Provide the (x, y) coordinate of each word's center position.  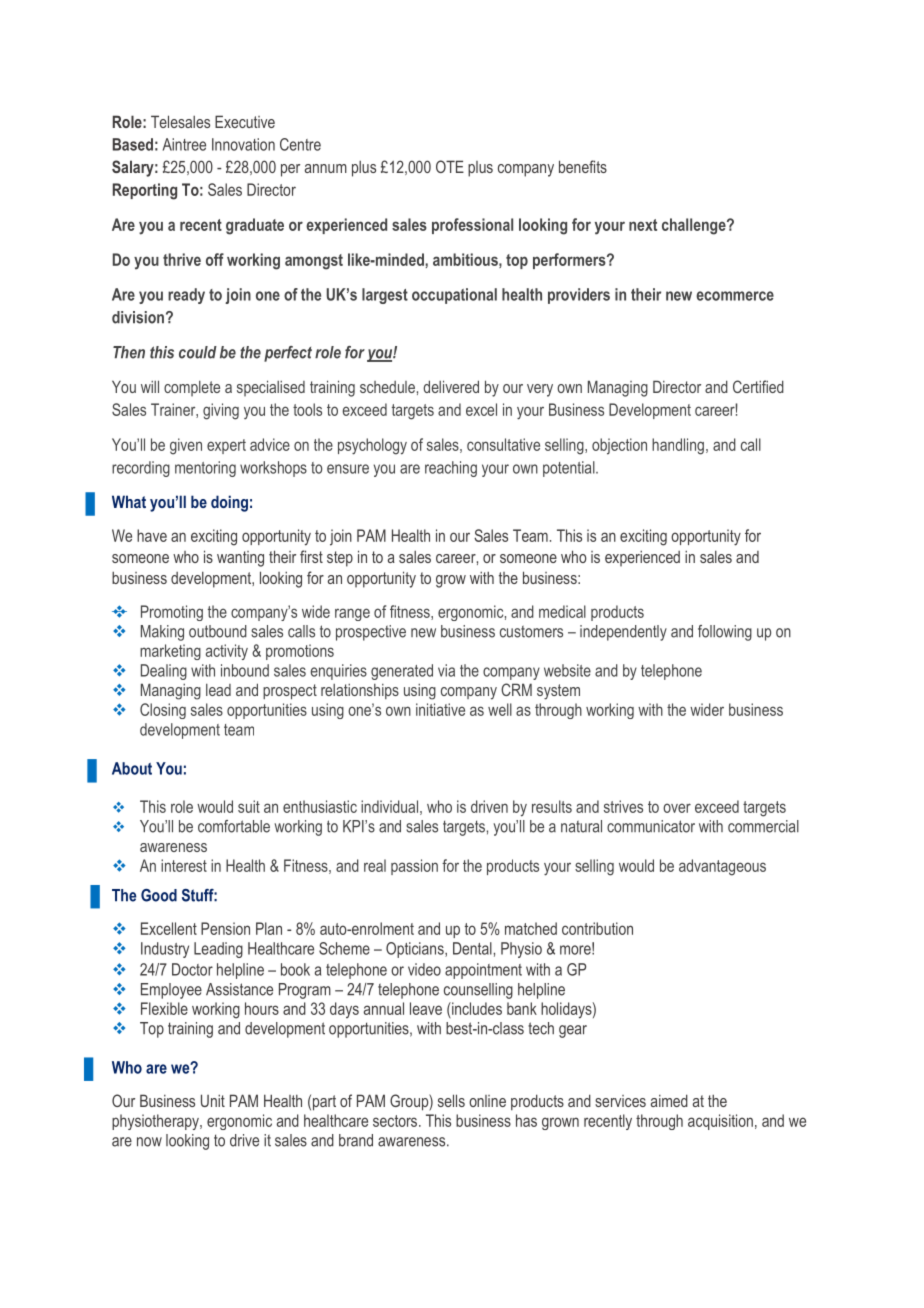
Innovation (243, 144)
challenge (695, 226)
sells (451, 1100)
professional (472, 226)
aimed (669, 1100)
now (149, 1142)
